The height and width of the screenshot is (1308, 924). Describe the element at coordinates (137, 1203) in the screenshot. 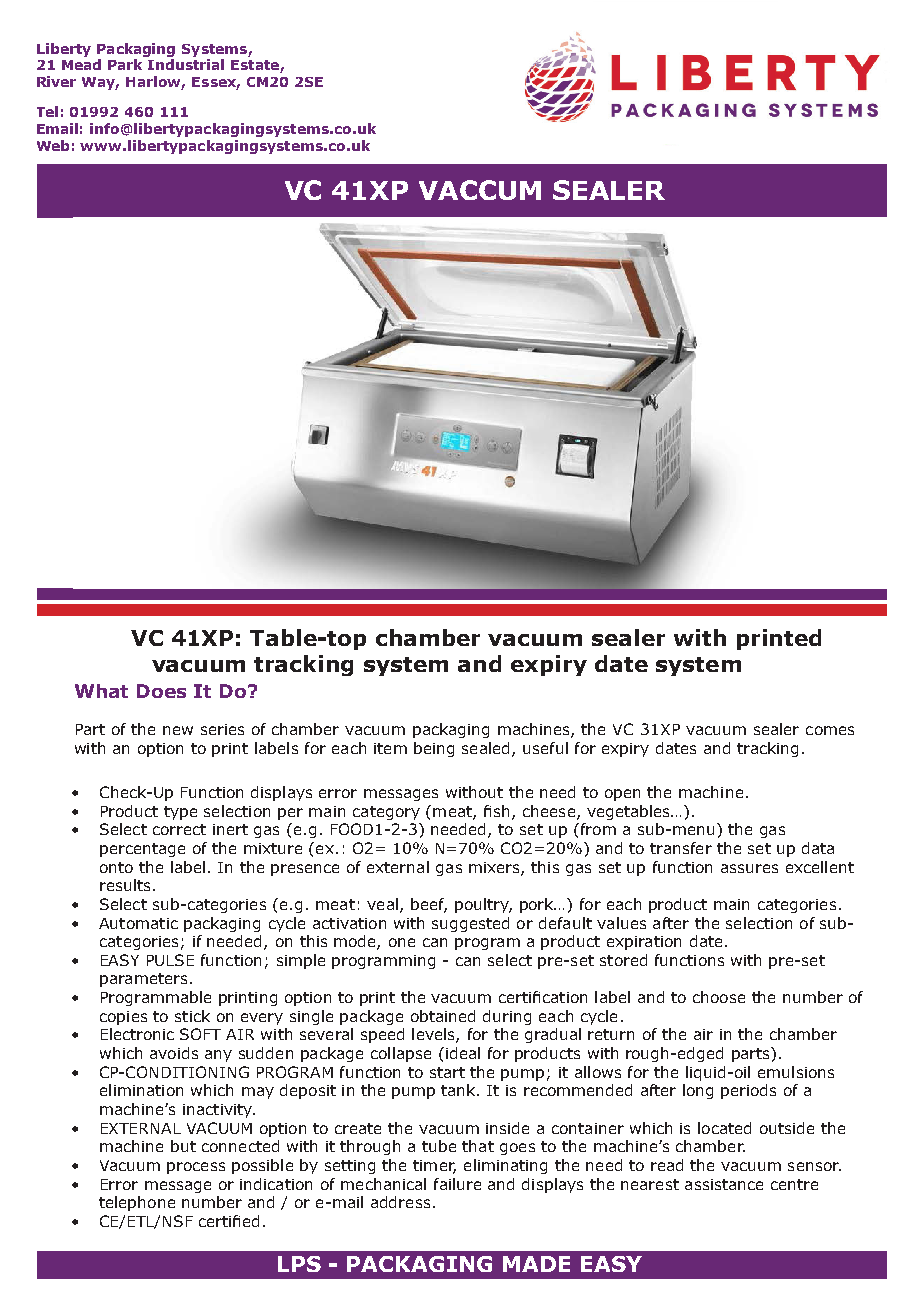

I see `telephone` at that location.
